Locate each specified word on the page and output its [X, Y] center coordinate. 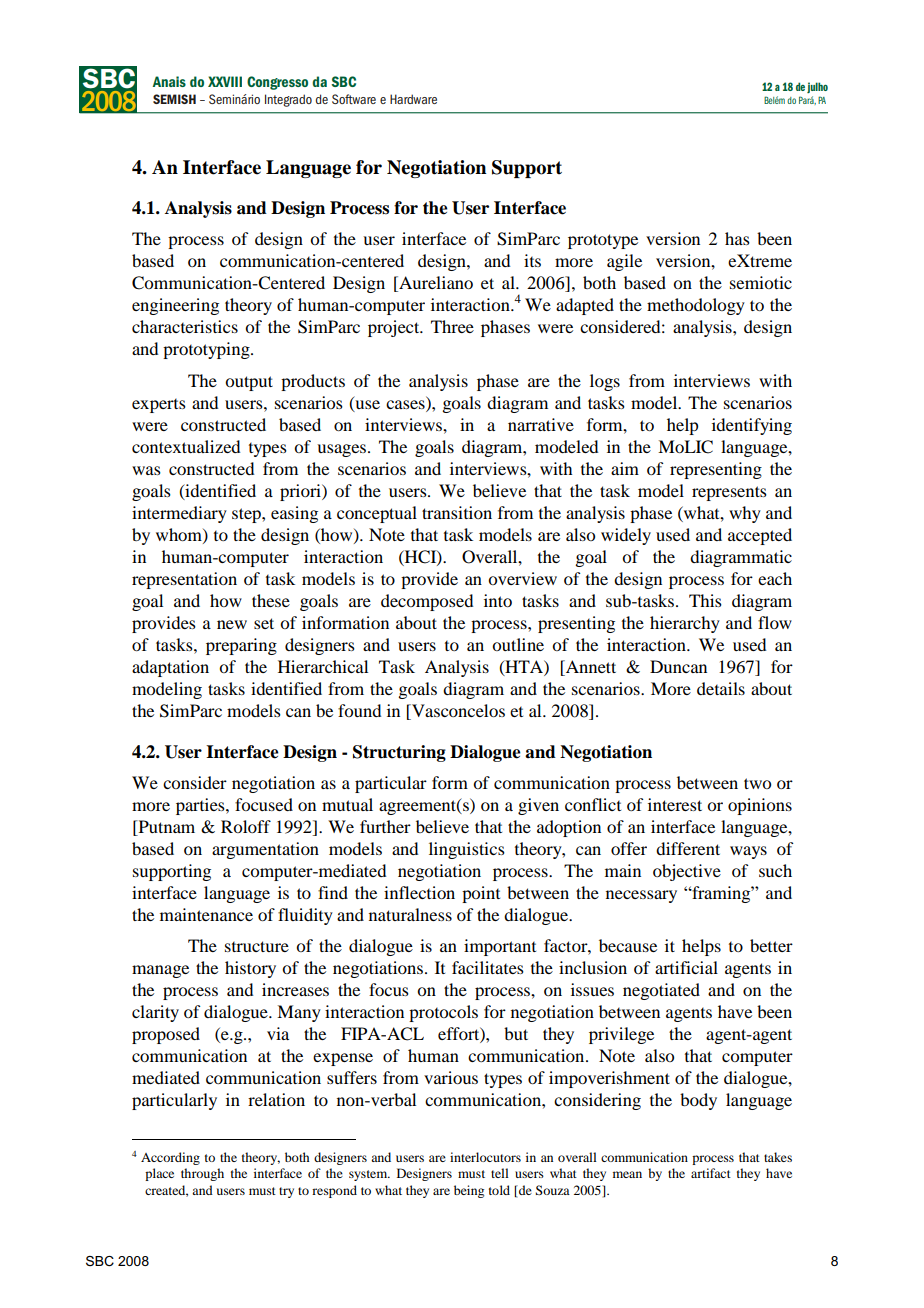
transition [457, 512]
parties [201, 806]
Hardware [413, 99]
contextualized [186, 446]
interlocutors [485, 1157]
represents [729, 493]
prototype [603, 241]
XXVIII [225, 81]
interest [675, 804]
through [202, 1174]
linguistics [467, 850]
